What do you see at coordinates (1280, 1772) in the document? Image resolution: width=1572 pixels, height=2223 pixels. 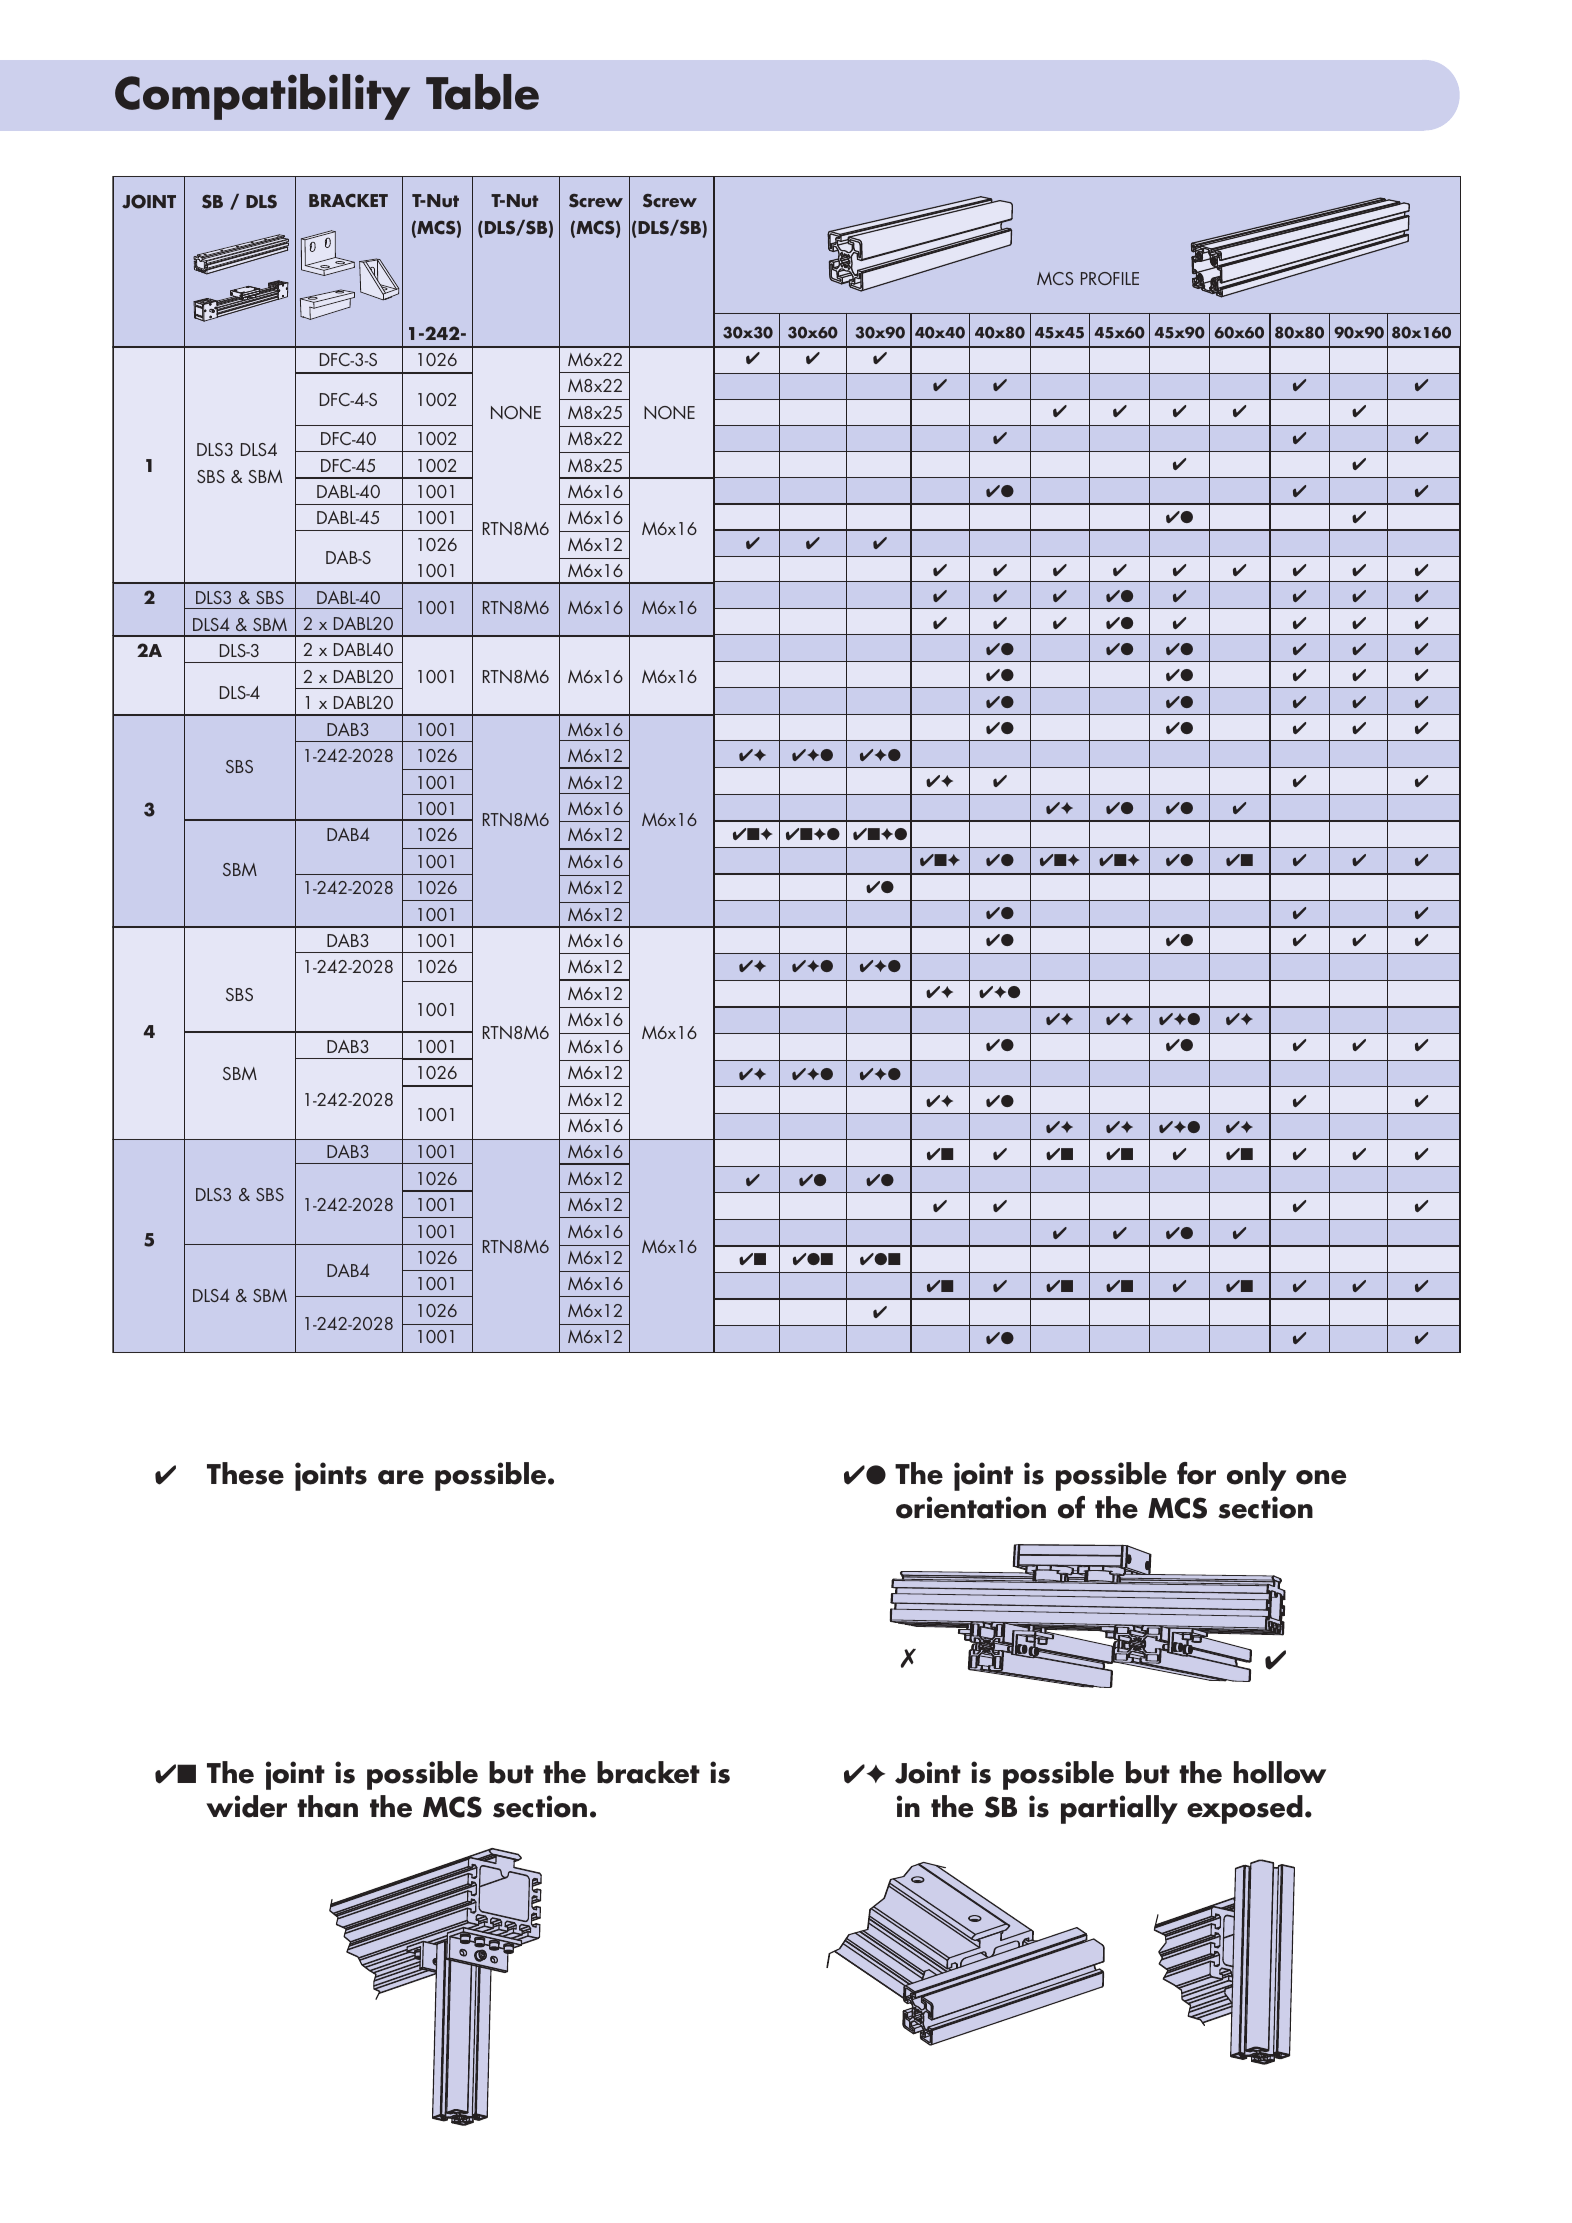 I see `hollow` at bounding box center [1280, 1772].
